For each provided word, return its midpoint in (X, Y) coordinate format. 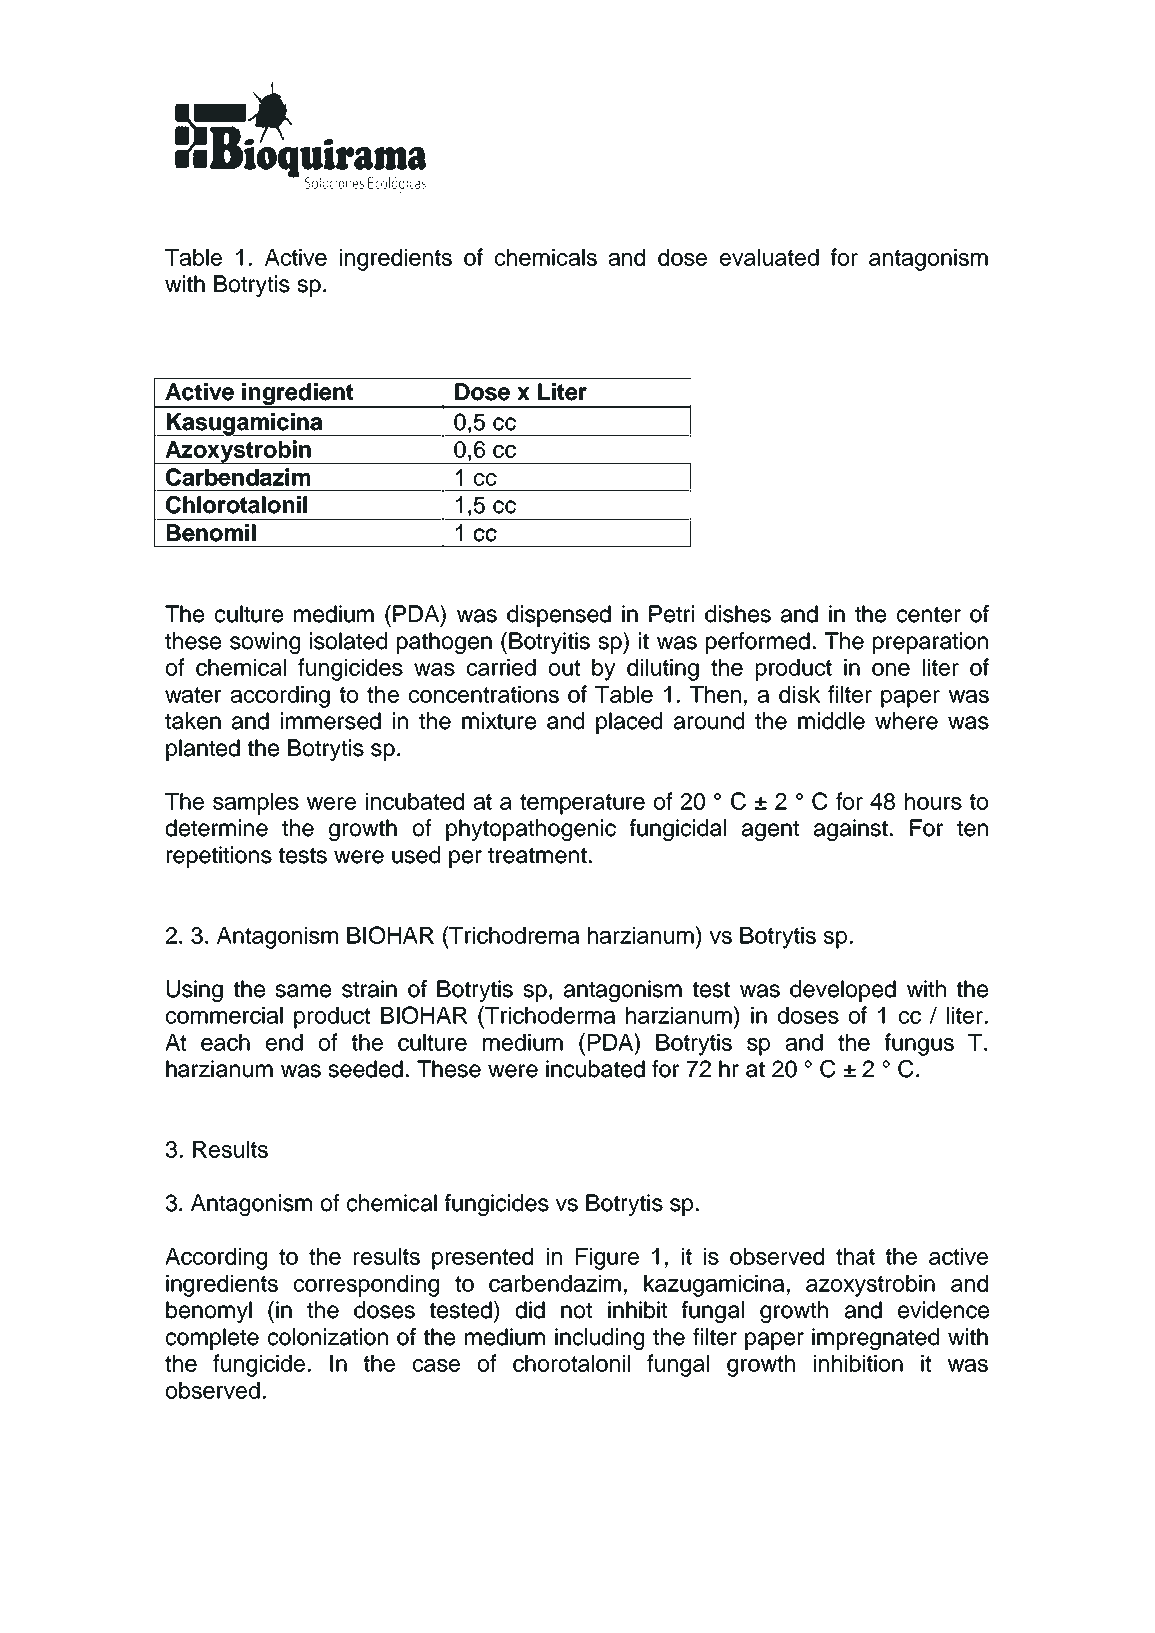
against (852, 830)
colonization (328, 1337)
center (929, 614)
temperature (582, 804)
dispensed (559, 616)
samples (256, 804)
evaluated (769, 257)
